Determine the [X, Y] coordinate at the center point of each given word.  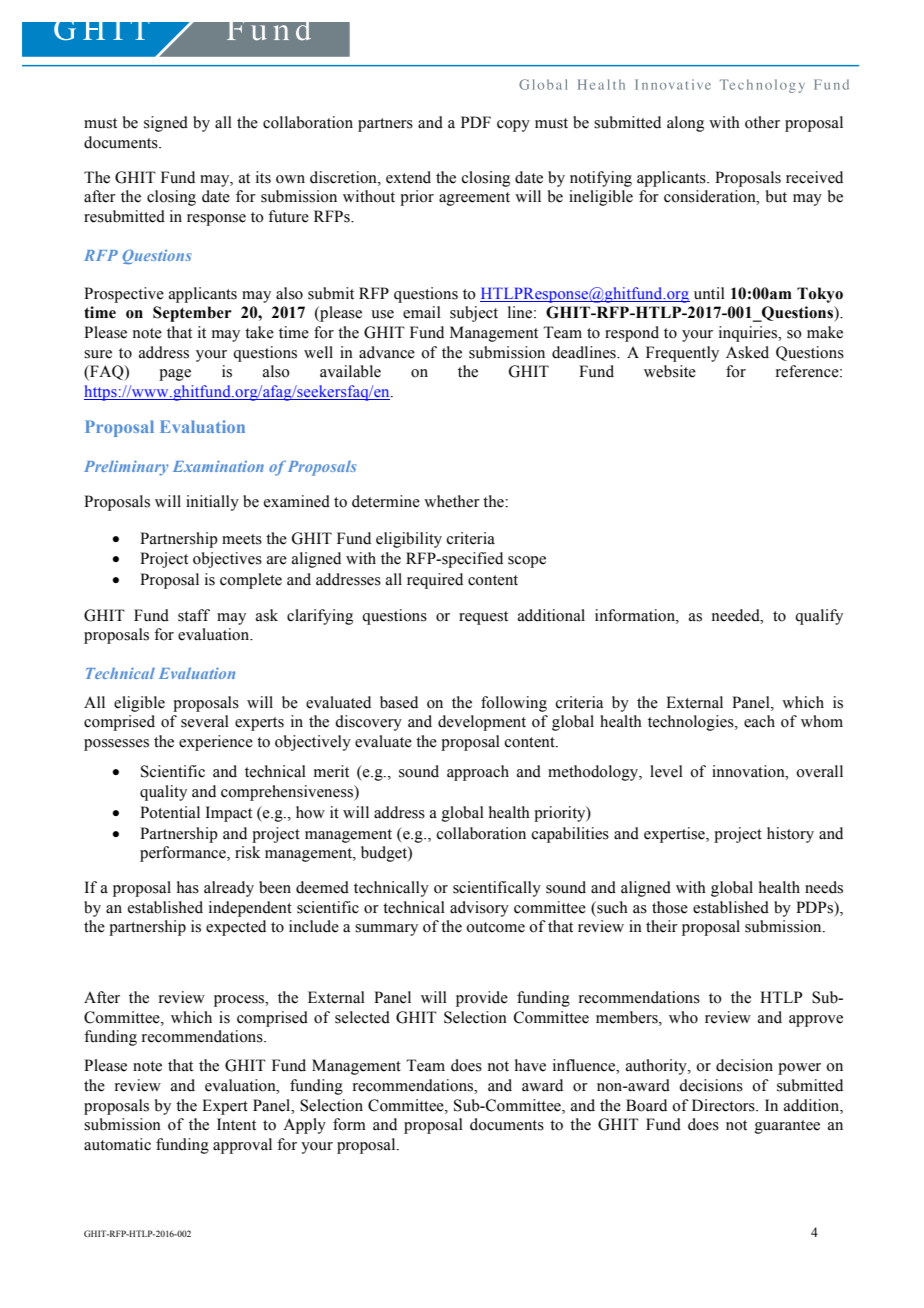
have [530, 1065]
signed [166, 124]
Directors [724, 1105]
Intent [236, 1124]
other [762, 122]
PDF [476, 122]
